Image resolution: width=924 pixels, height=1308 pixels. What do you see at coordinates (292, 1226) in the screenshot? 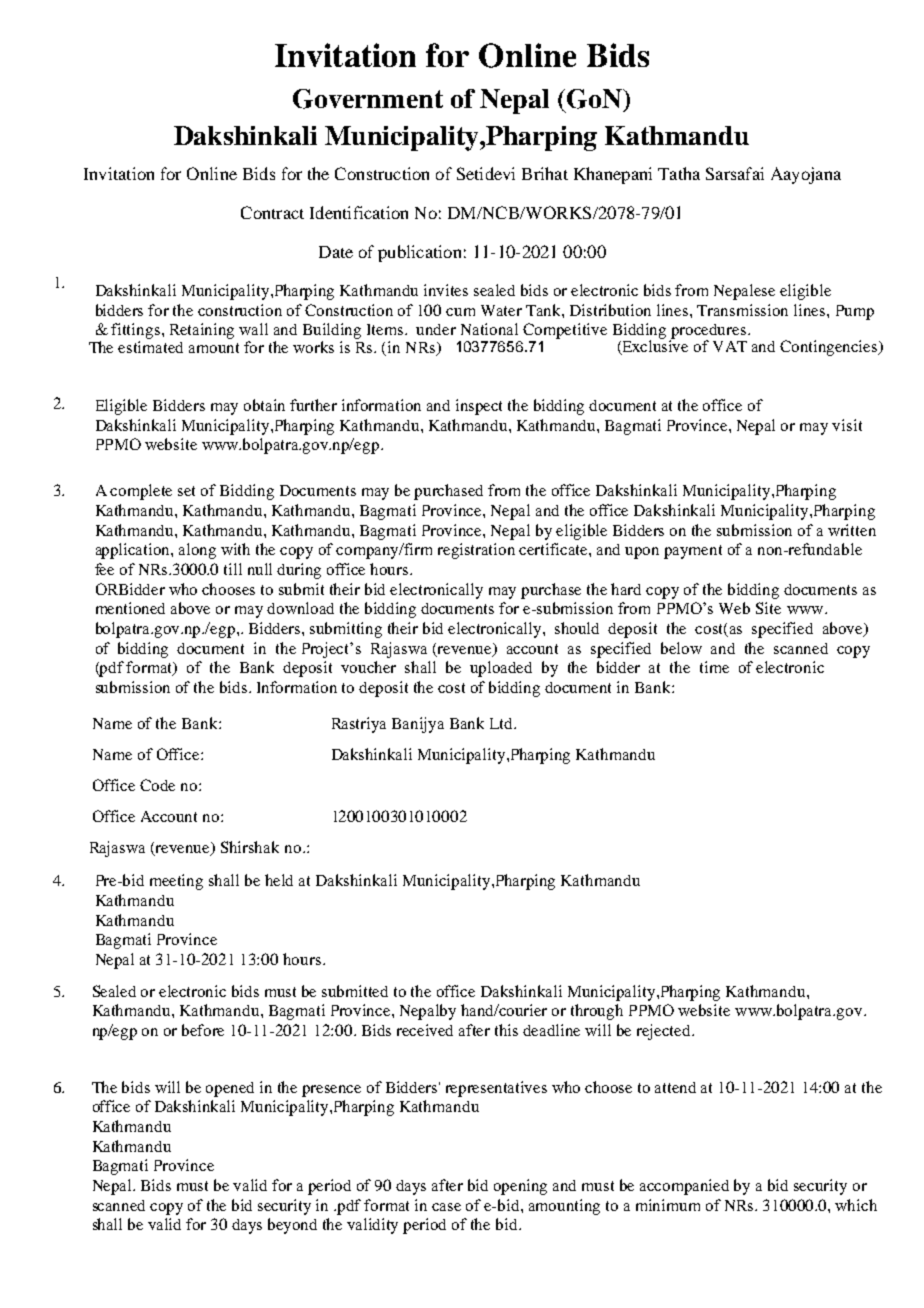
I see `beyond` at bounding box center [292, 1226].
